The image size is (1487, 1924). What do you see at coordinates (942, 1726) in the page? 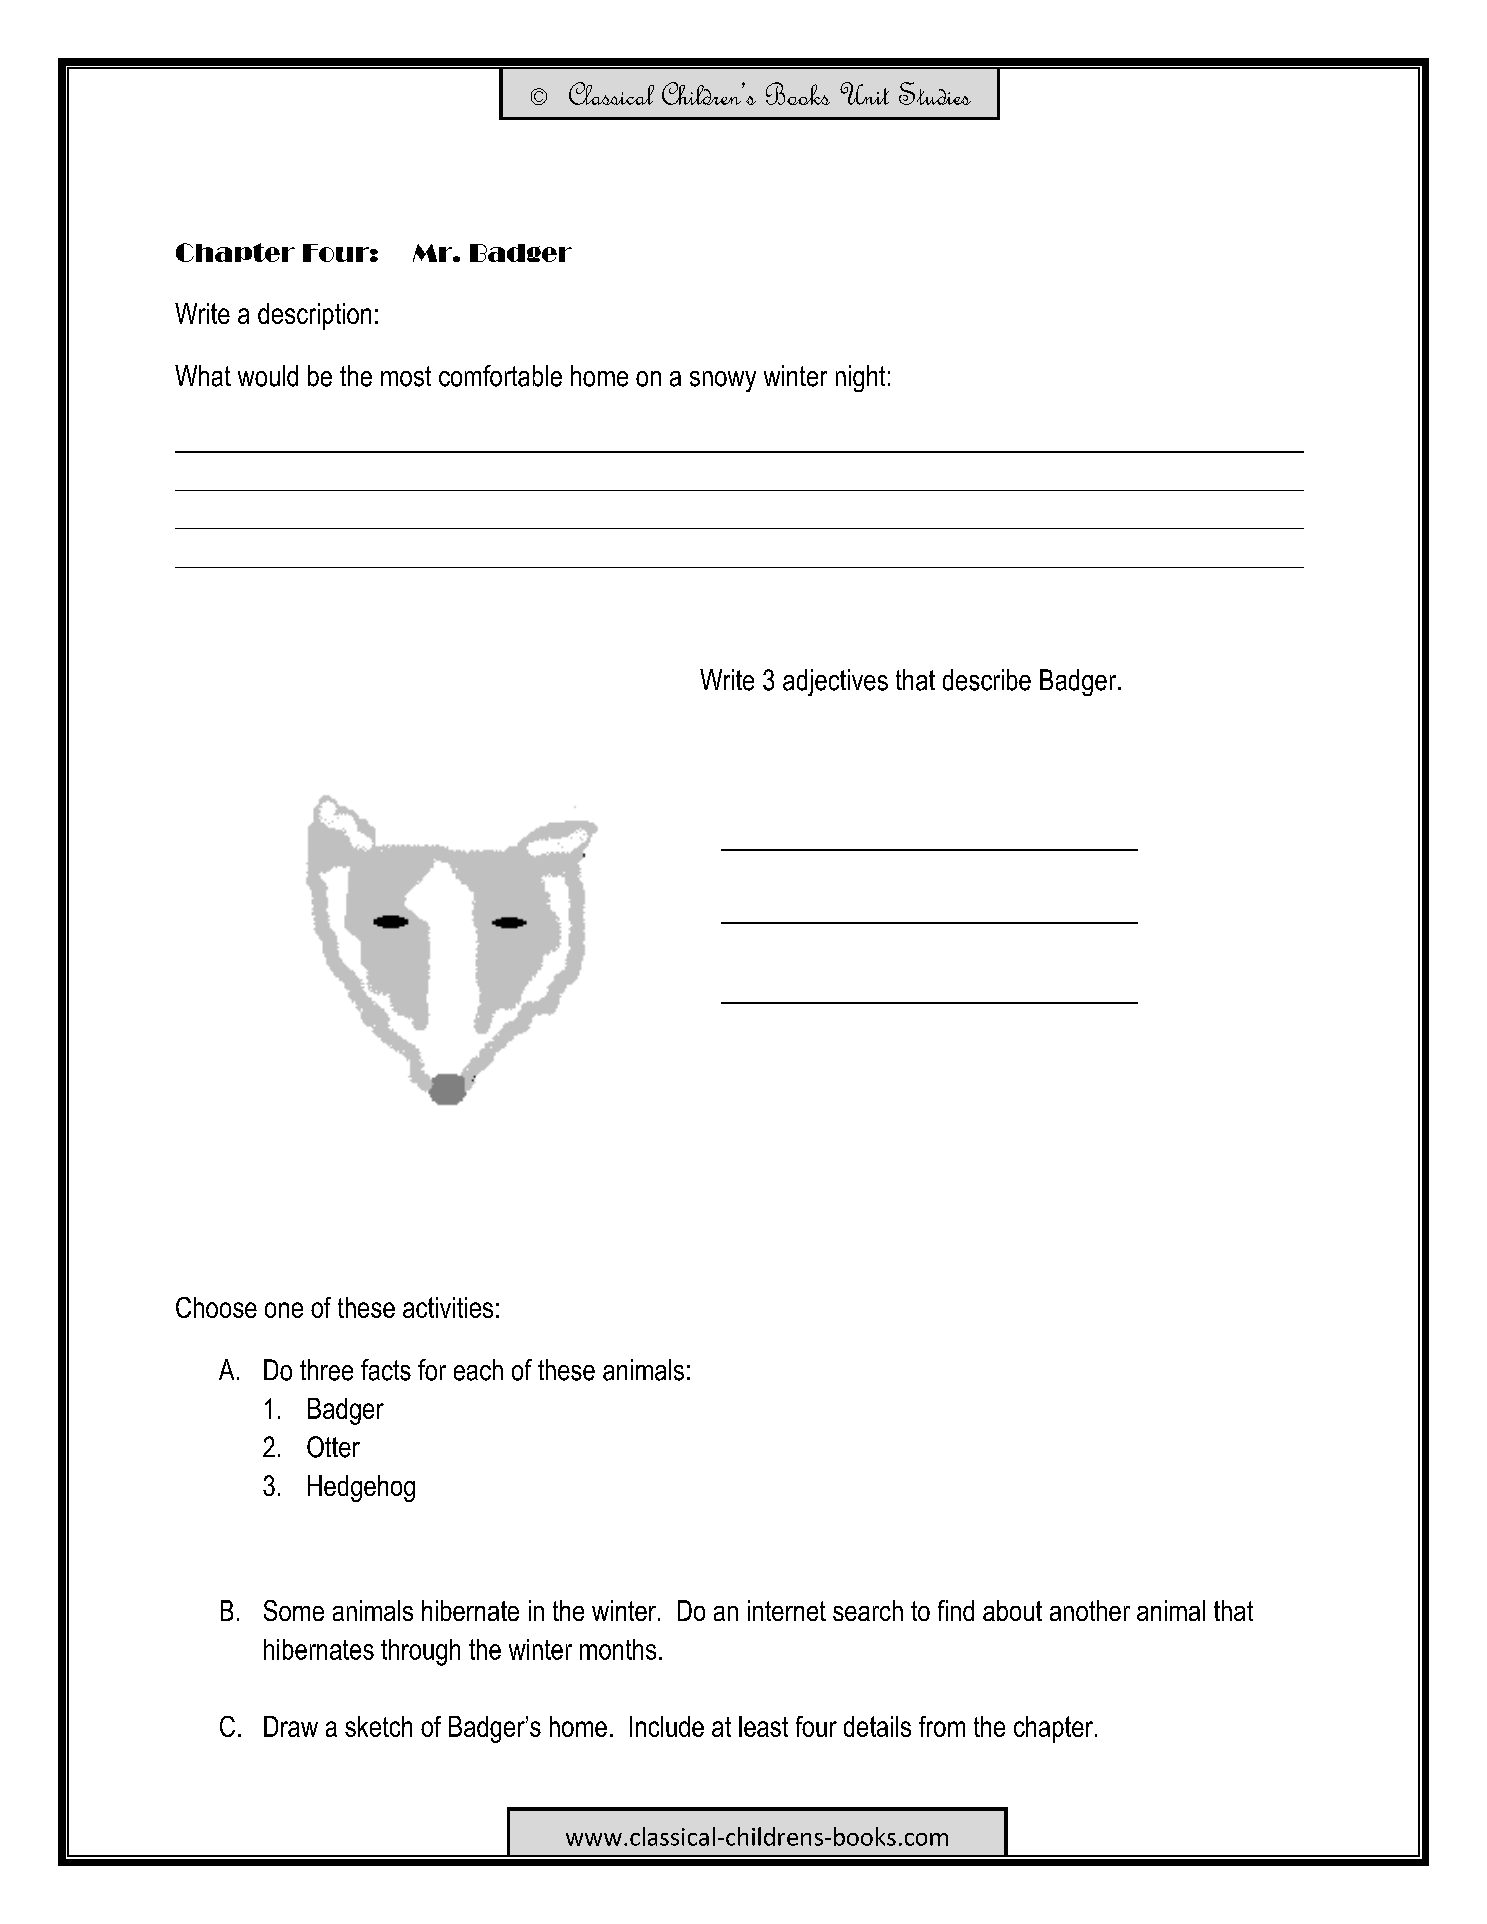
I see `from` at bounding box center [942, 1726].
